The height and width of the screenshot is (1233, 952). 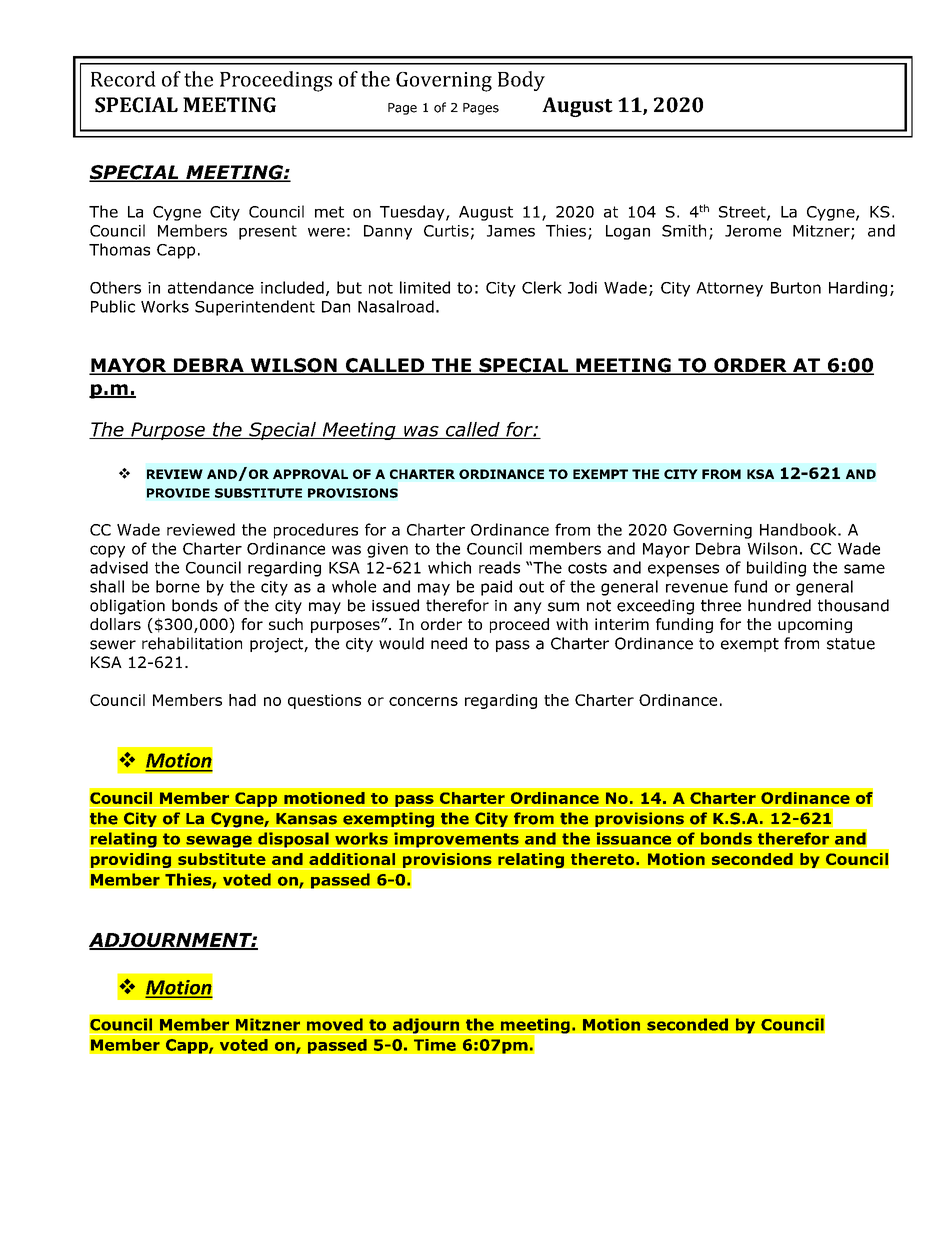 I want to click on Body, so click(x=521, y=81).
